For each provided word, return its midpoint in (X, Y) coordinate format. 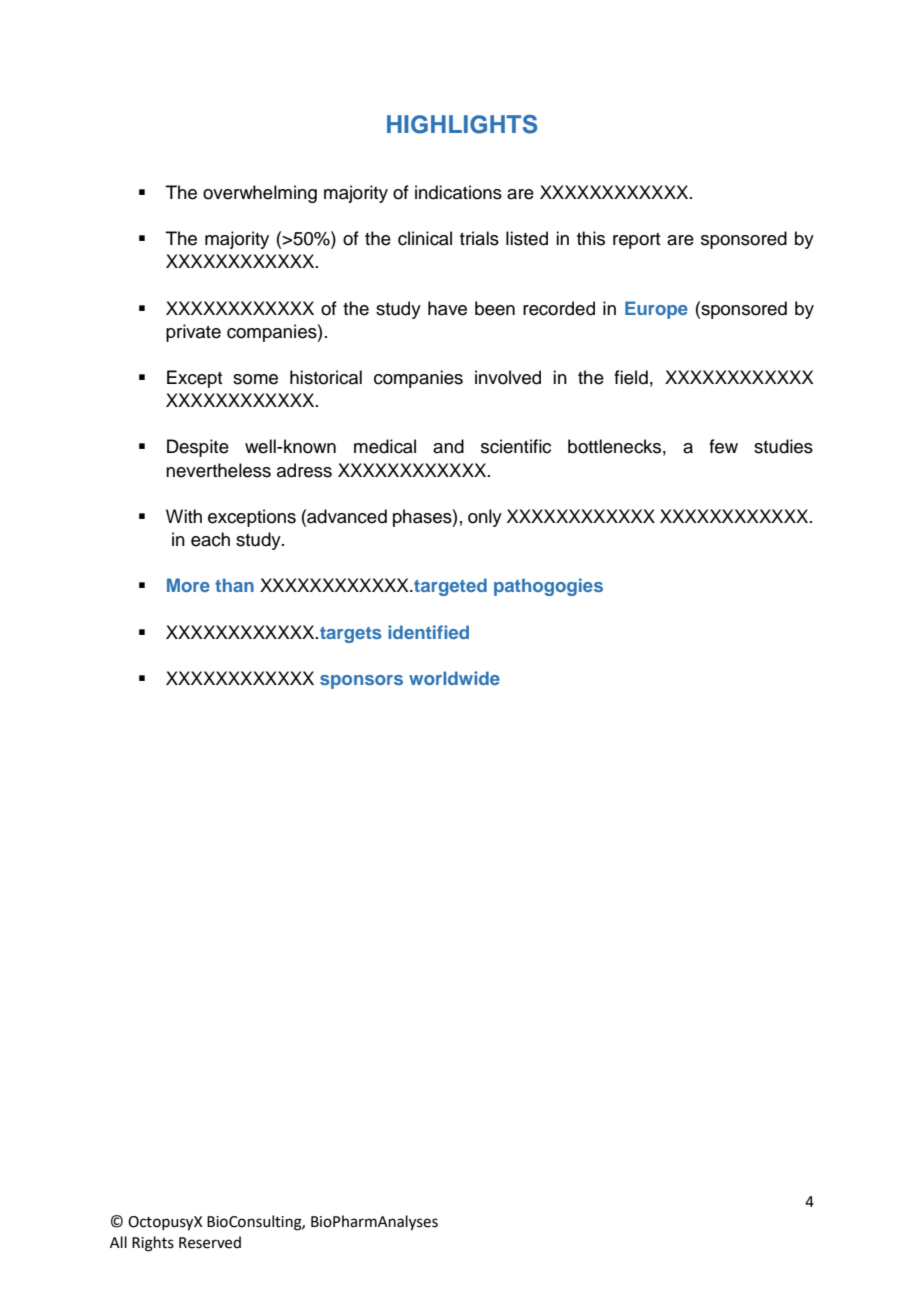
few (723, 446)
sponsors (361, 682)
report (636, 241)
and (448, 446)
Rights (153, 1244)
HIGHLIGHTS (462, 124)
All (118, 1242)
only (485, 518)
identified (428, 632)
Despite (198, 448)
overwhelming (260, 194)
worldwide (454, 678)
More (188, 585)
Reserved (210, 1242)
